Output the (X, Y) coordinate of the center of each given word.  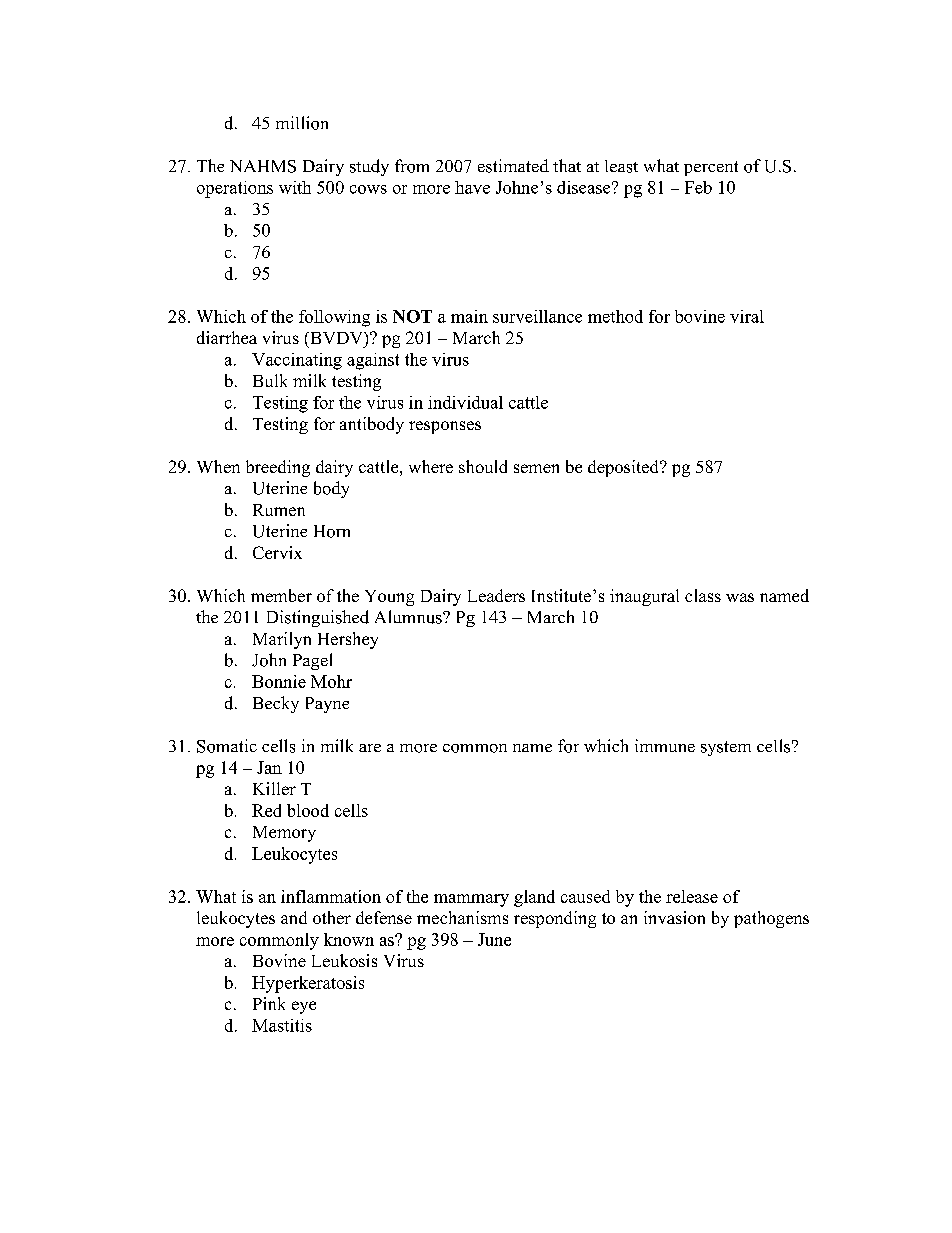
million (302, 123)
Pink (269, 1003)
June (494, 939)
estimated (513, 166)
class (703, 595)
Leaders (496, 595)
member (281, 595)
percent (711, 168)
